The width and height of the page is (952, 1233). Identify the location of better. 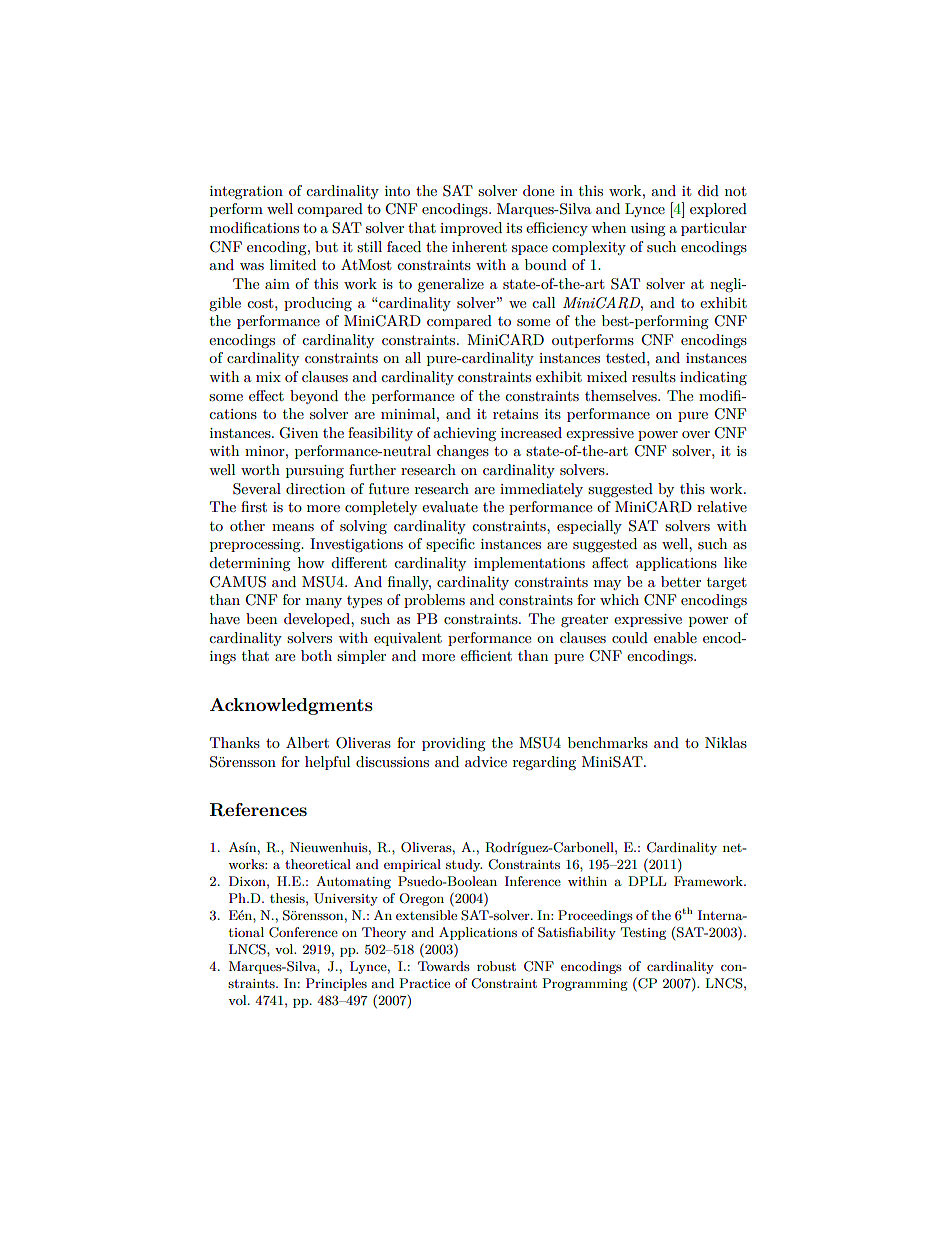
(681, 581).
